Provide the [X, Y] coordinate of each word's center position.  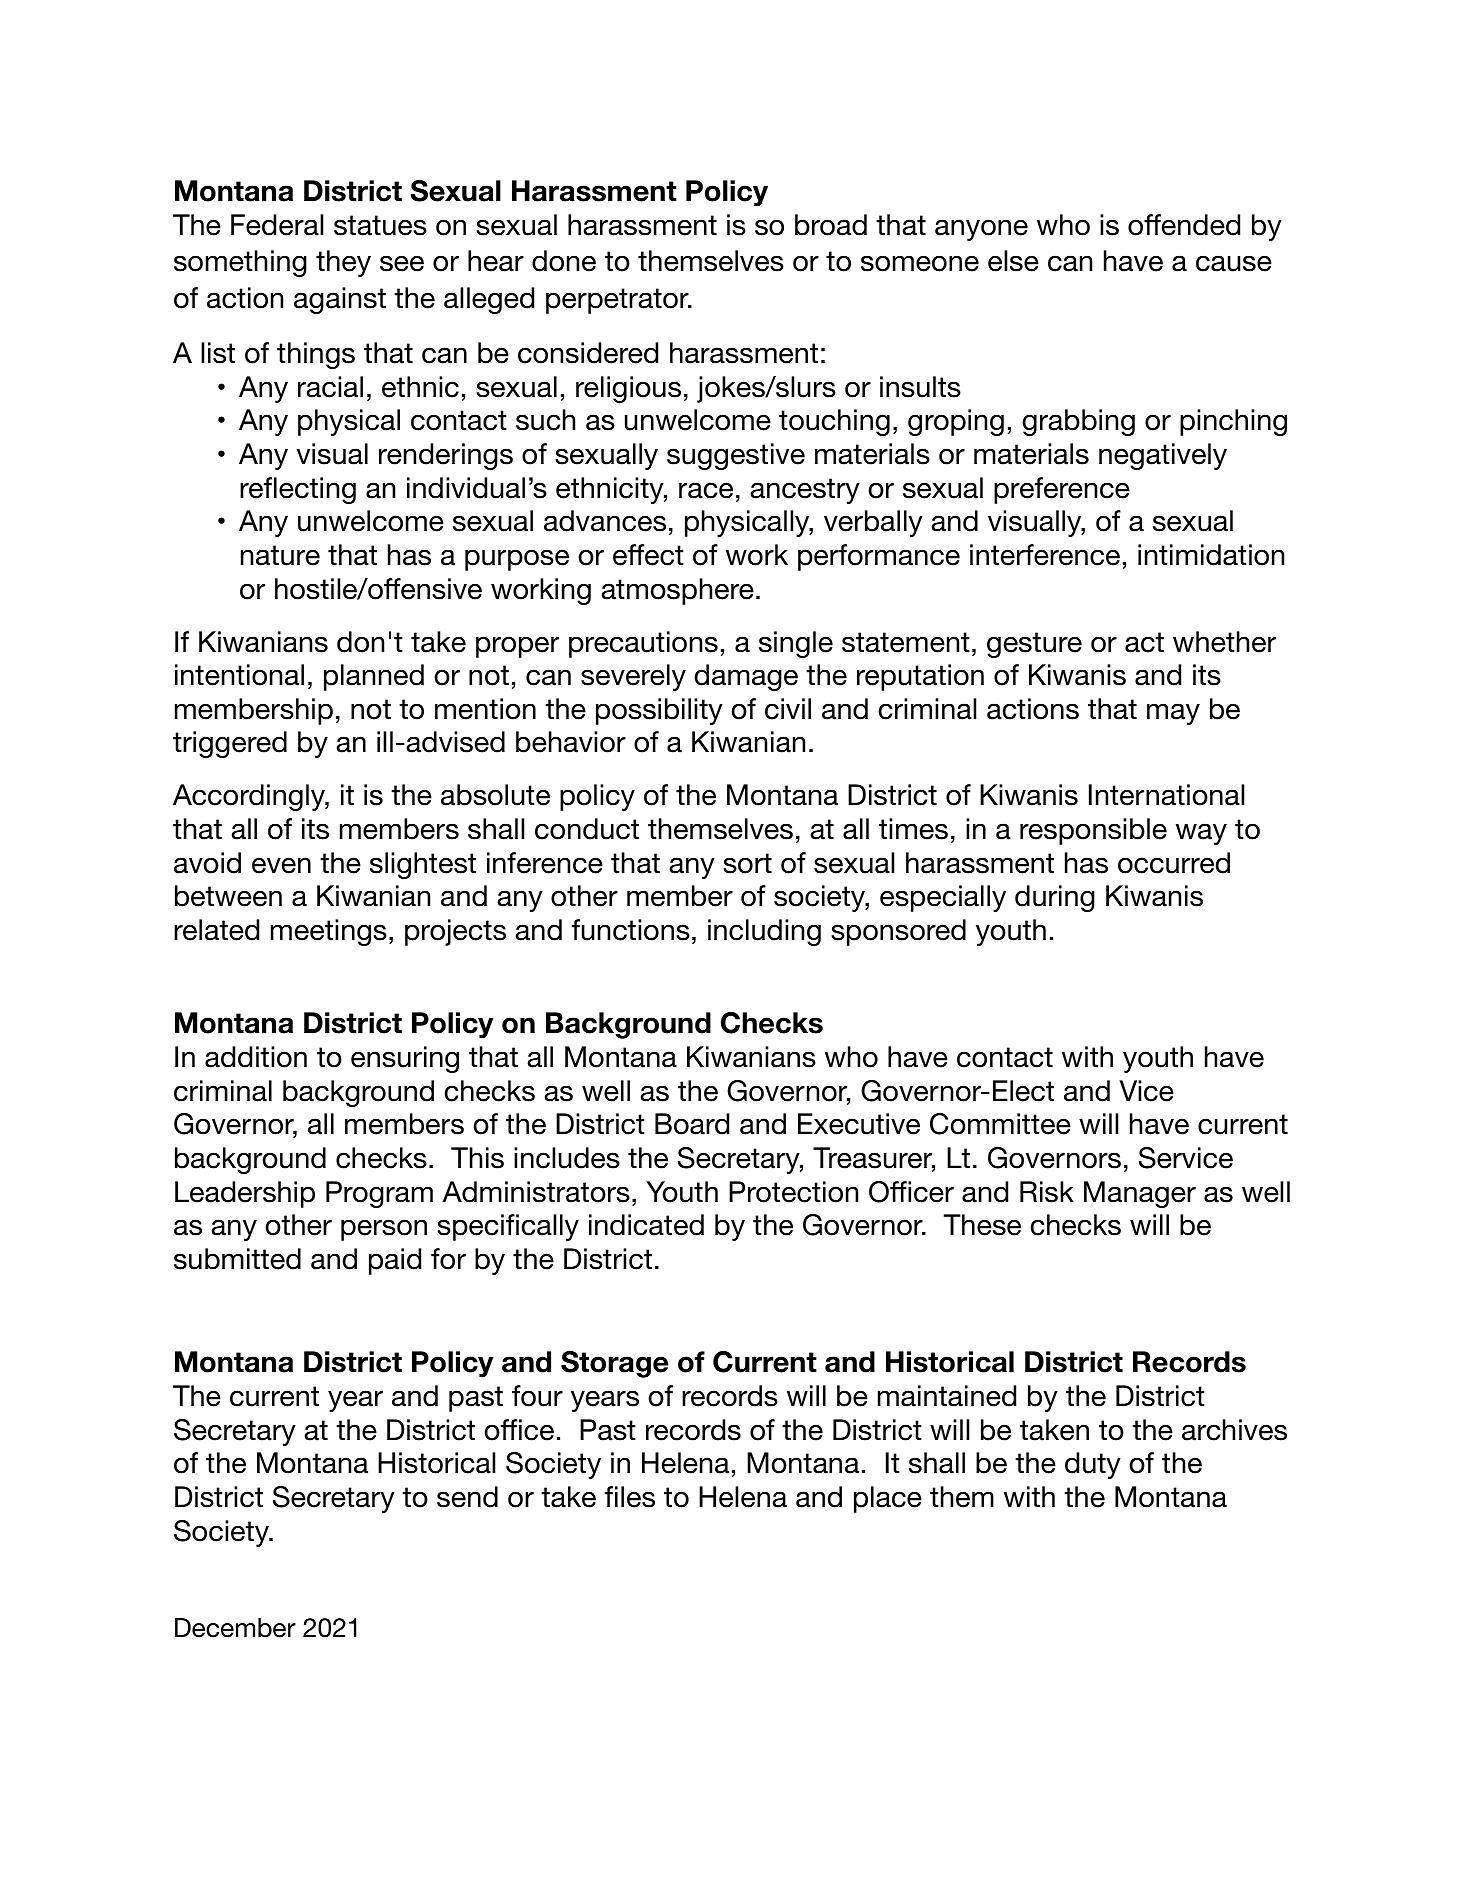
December [235, 1628]
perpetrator [618, 301]
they [343, 263]
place [888, 1499]
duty [1093, 1465]
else [1013, 261]
